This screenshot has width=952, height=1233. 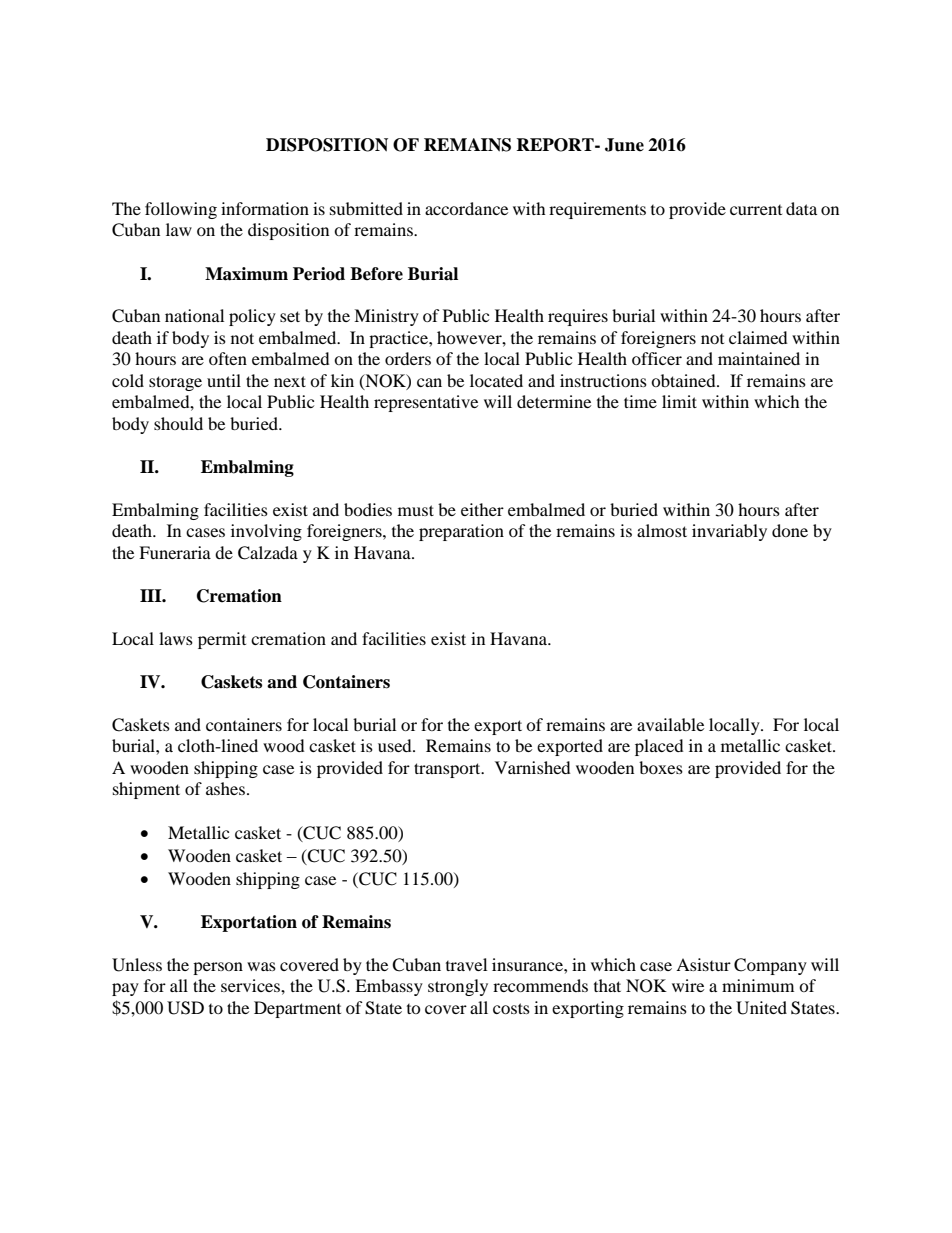 What do you see at coordinates (181, 210) in the screenshot?
I see `following` at bounding box center [181, 210].
